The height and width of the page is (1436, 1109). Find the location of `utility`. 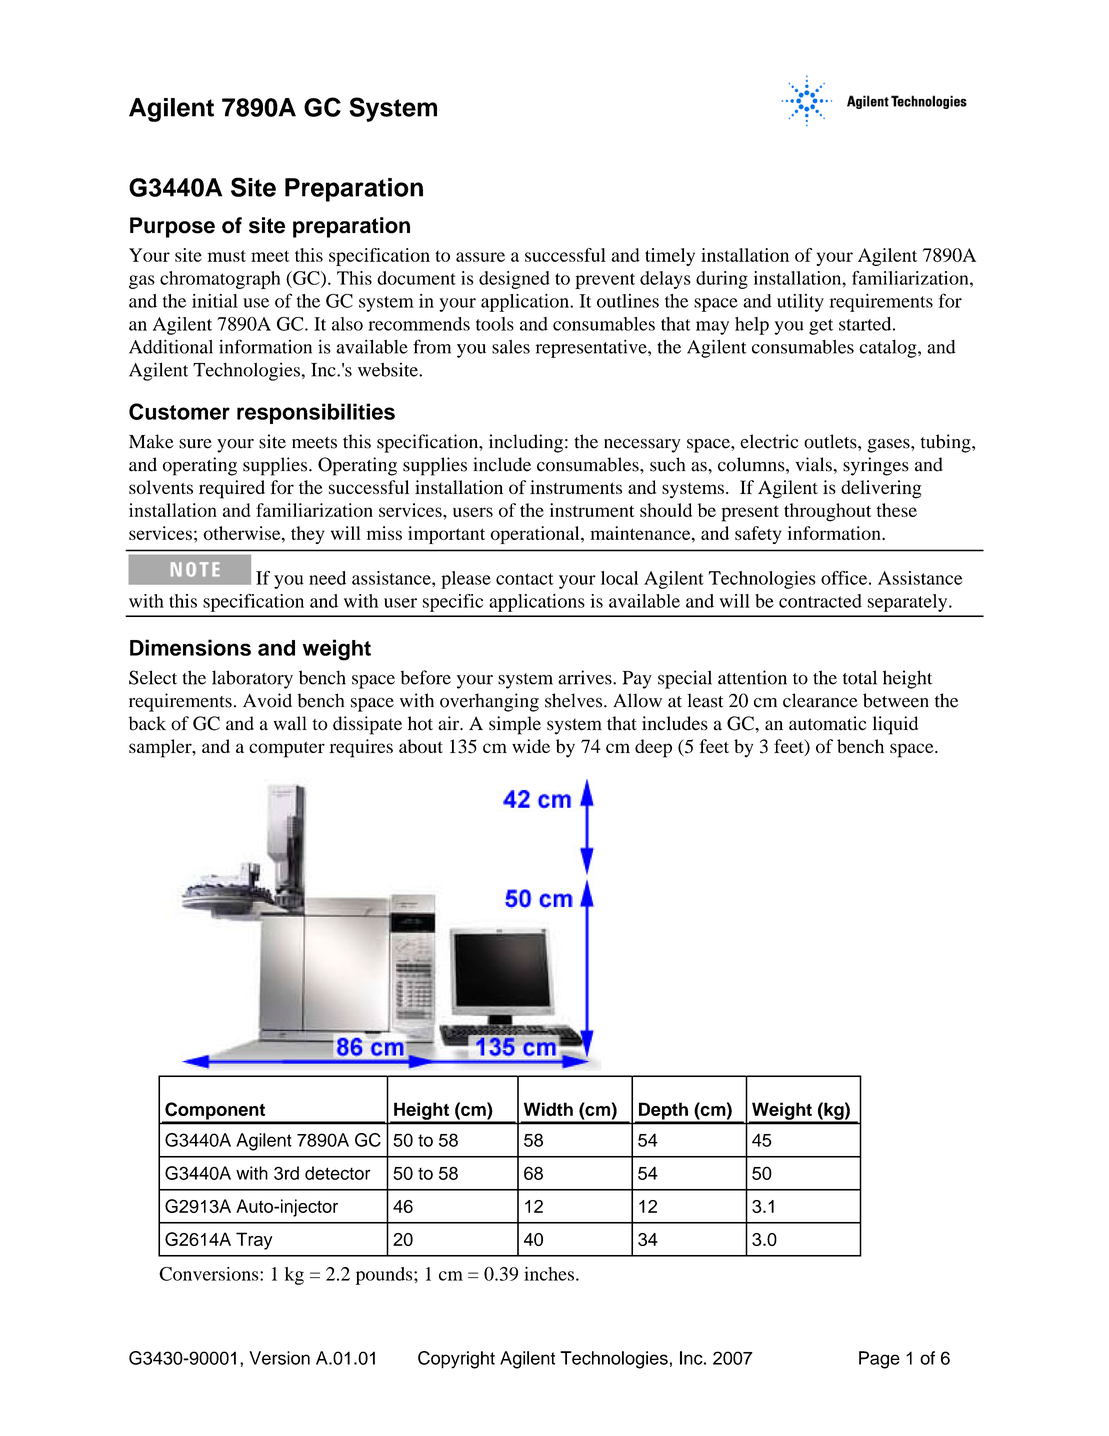

utility is located at coordinates (800, 303).
